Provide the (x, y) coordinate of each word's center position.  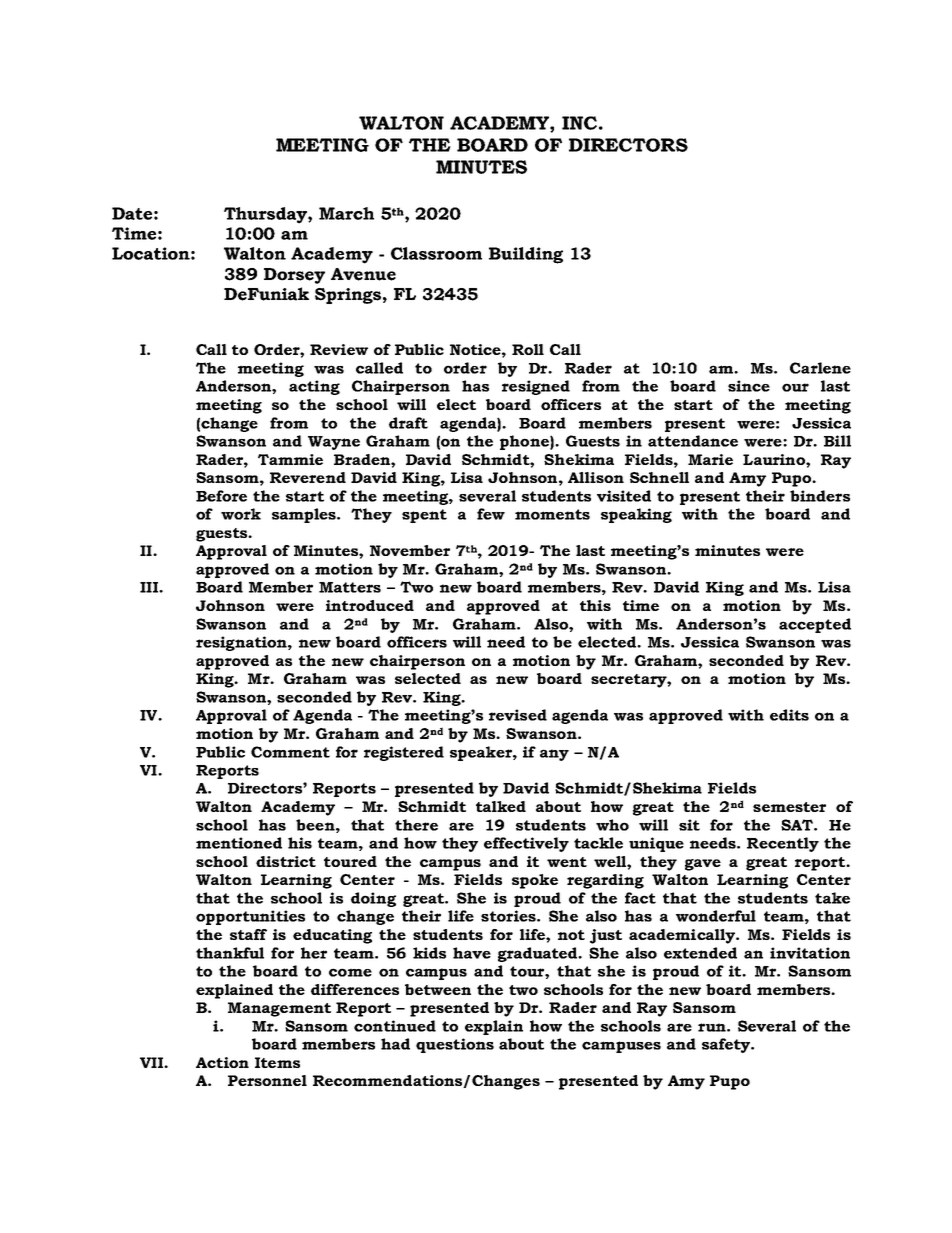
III (150, 587)
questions (455, 1045)
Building (526, 255)
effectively (526, 844)
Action (222, 1062)
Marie (710, 459)
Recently (783, 844)
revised (518, 715)
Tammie (290, 459)
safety (727, 1045)
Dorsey (294, 276)
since (749, 386)
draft (408, 423)
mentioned (239, 843)
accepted (815, 625)
